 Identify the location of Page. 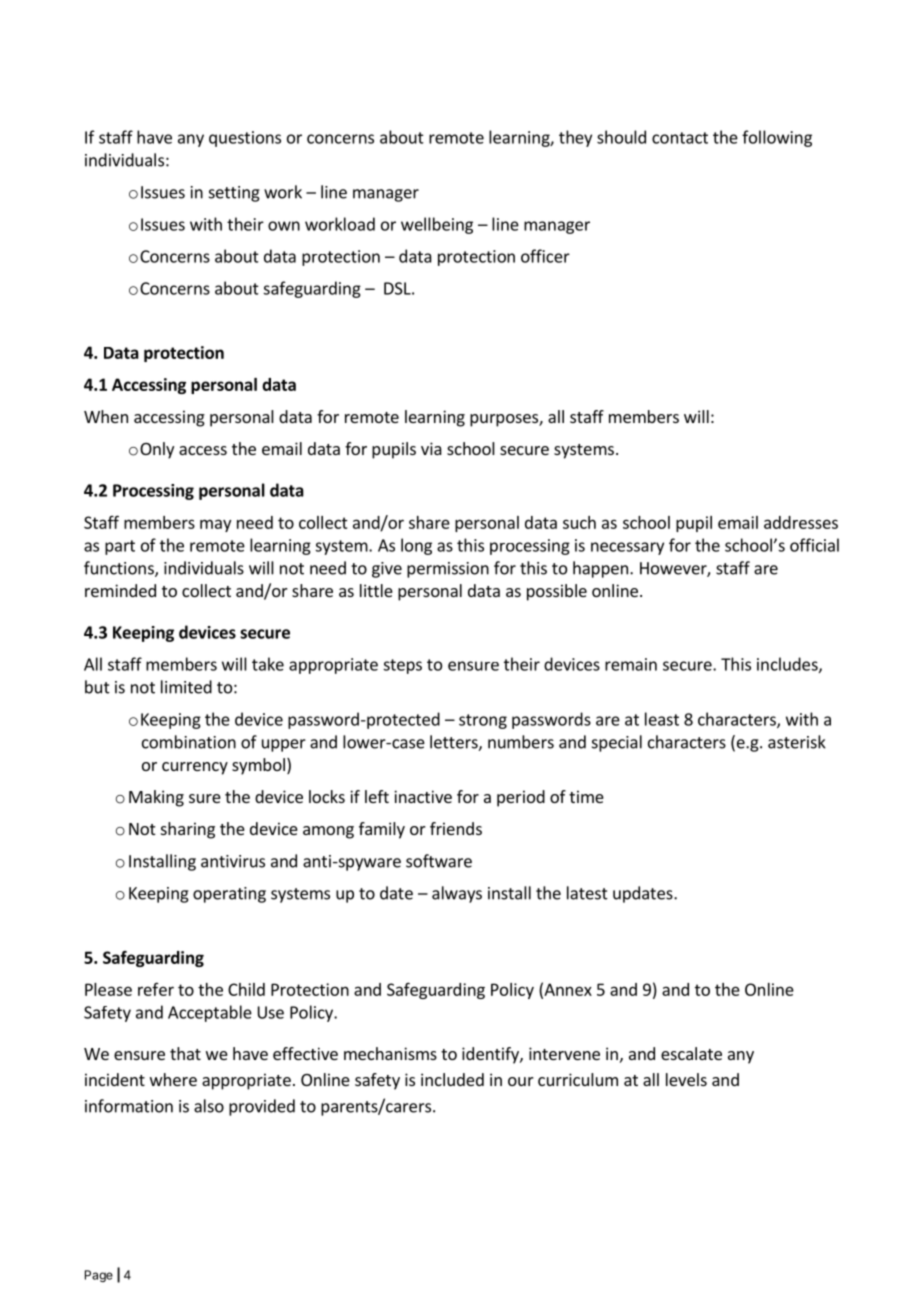
(99, 1276).
